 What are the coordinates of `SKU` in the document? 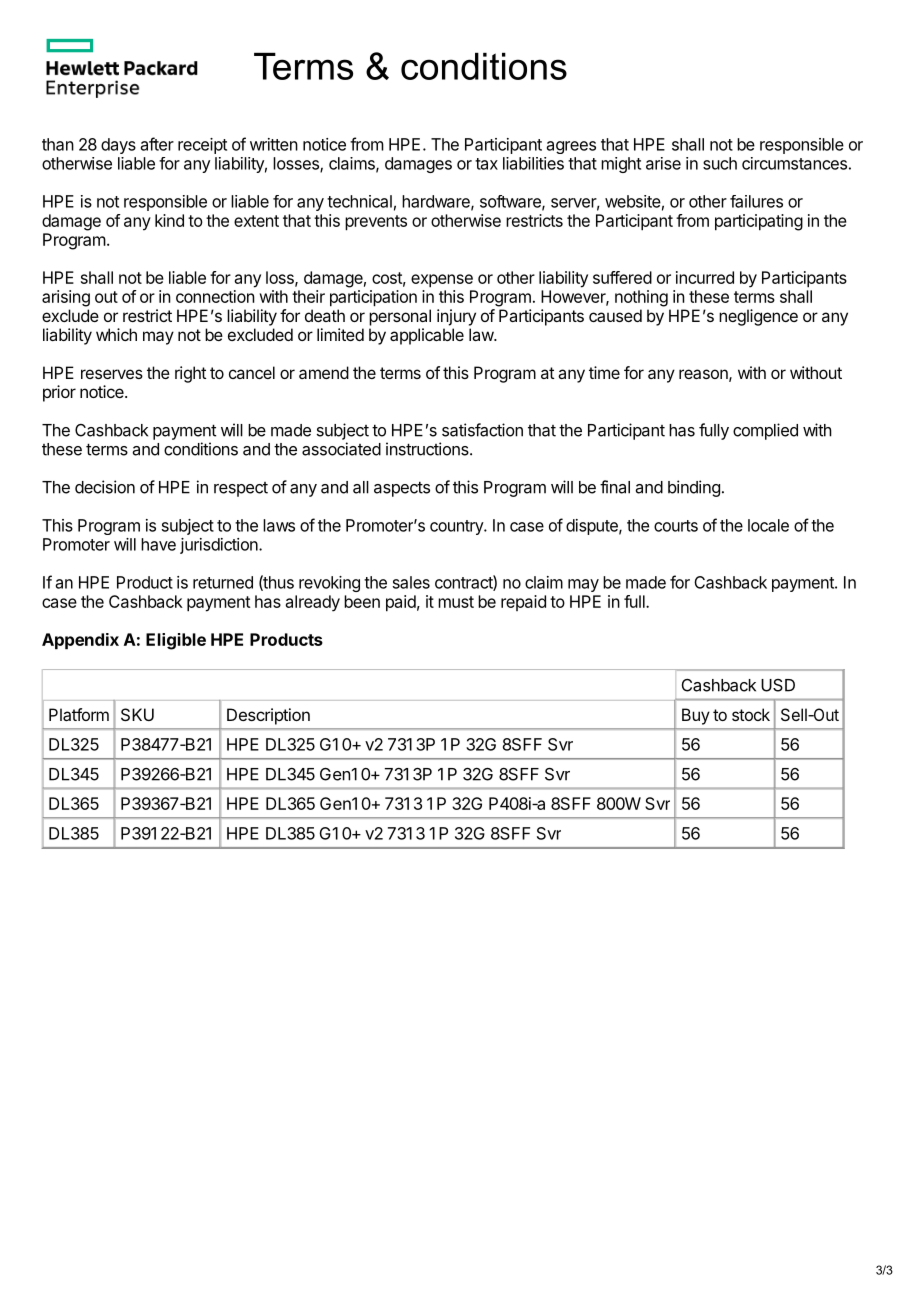 It's located at (137, 714).
